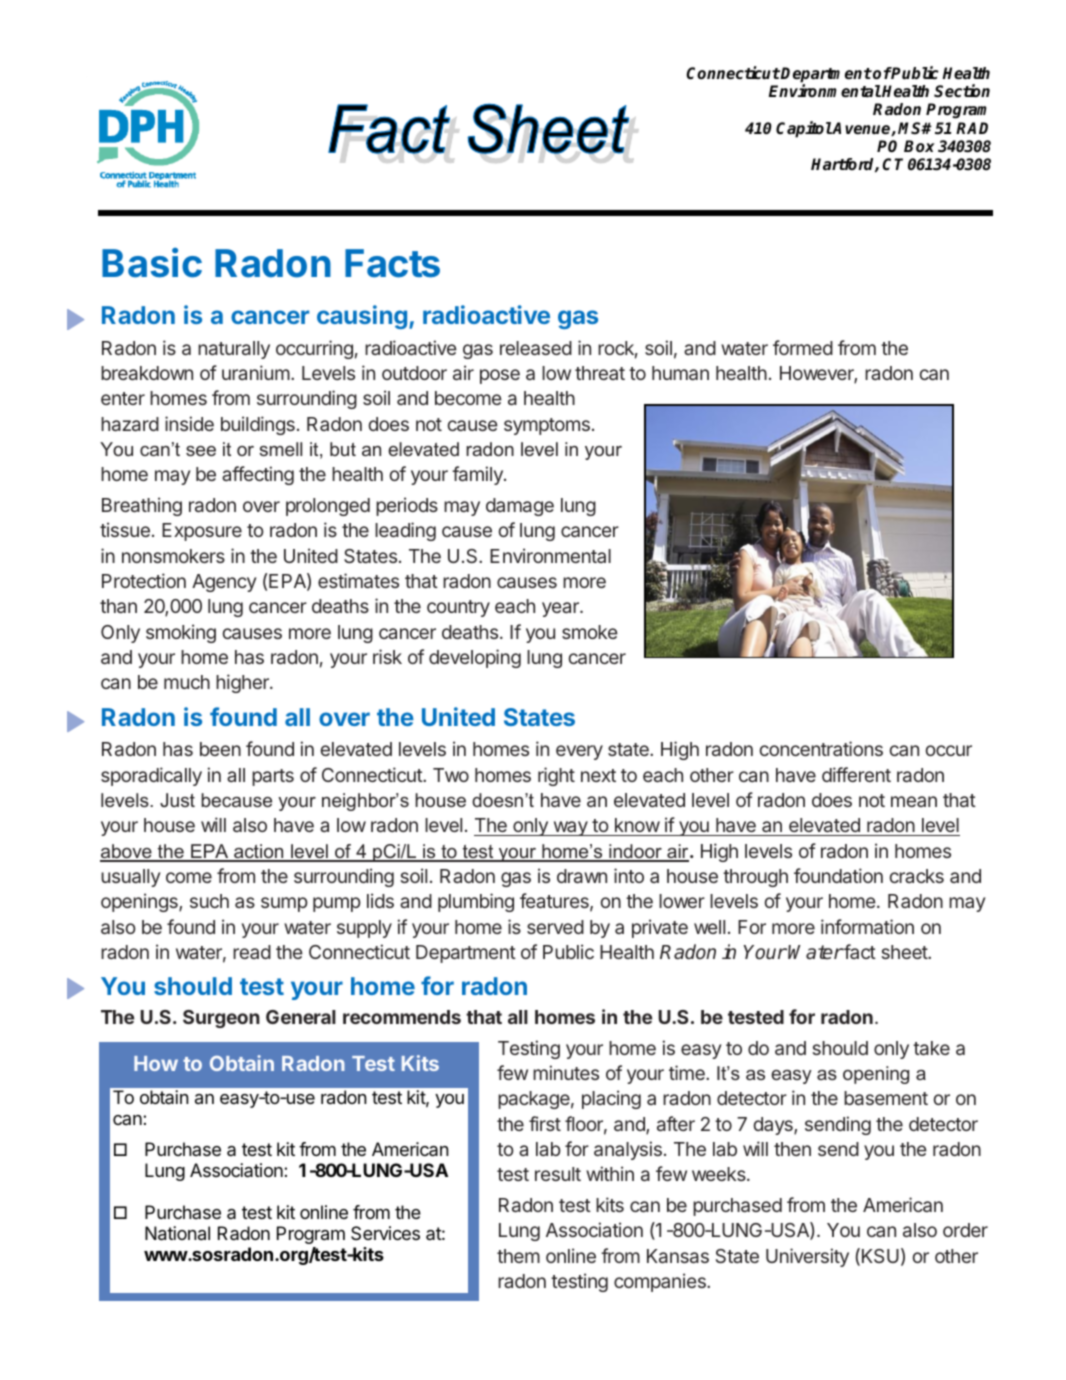 This screenshot has height=1380, width=1066. I want to click on developing, so click(475, 658).
